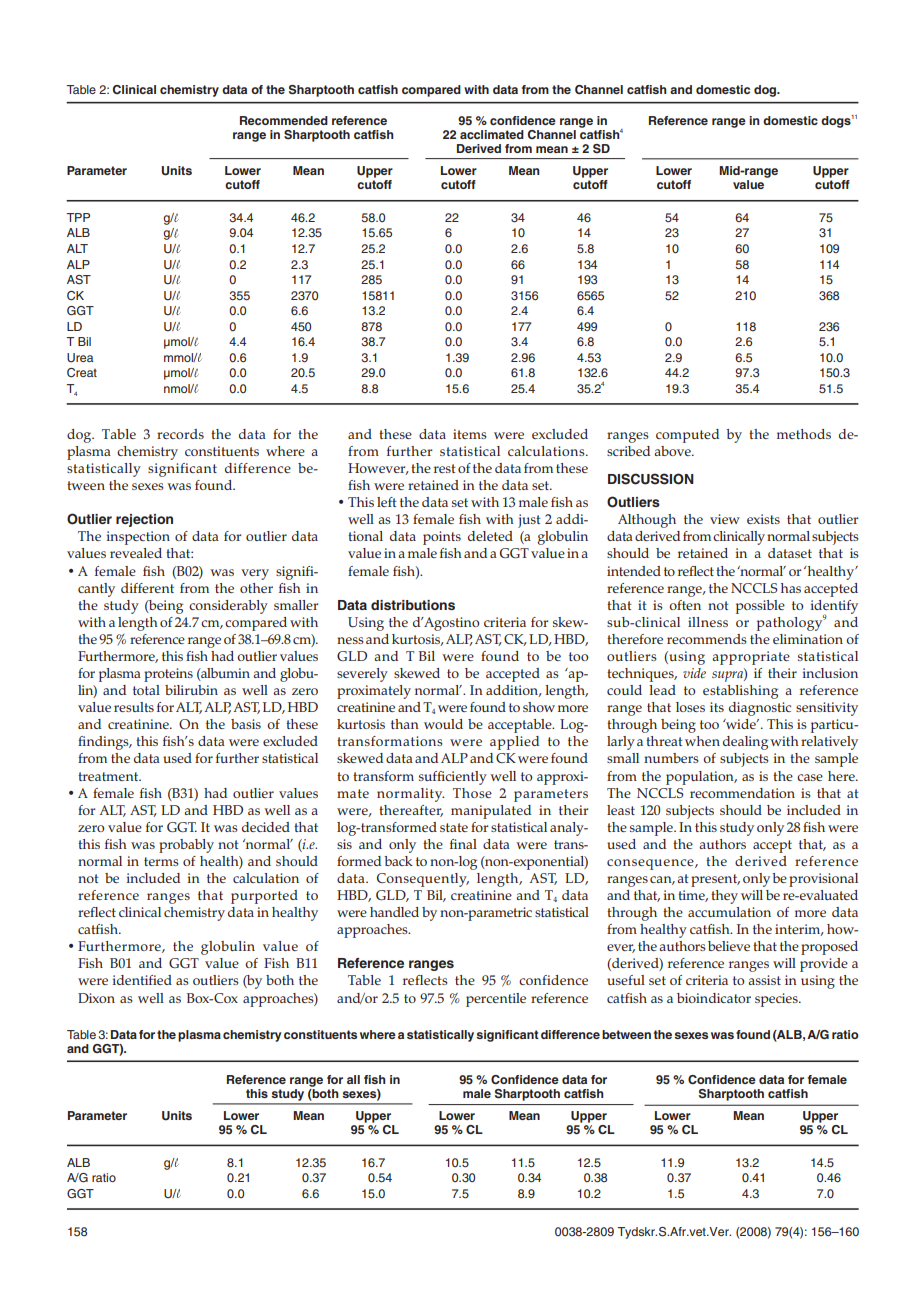  Describe the element at coordinates (78, 217) in the page. I see `TPP` at that location.
